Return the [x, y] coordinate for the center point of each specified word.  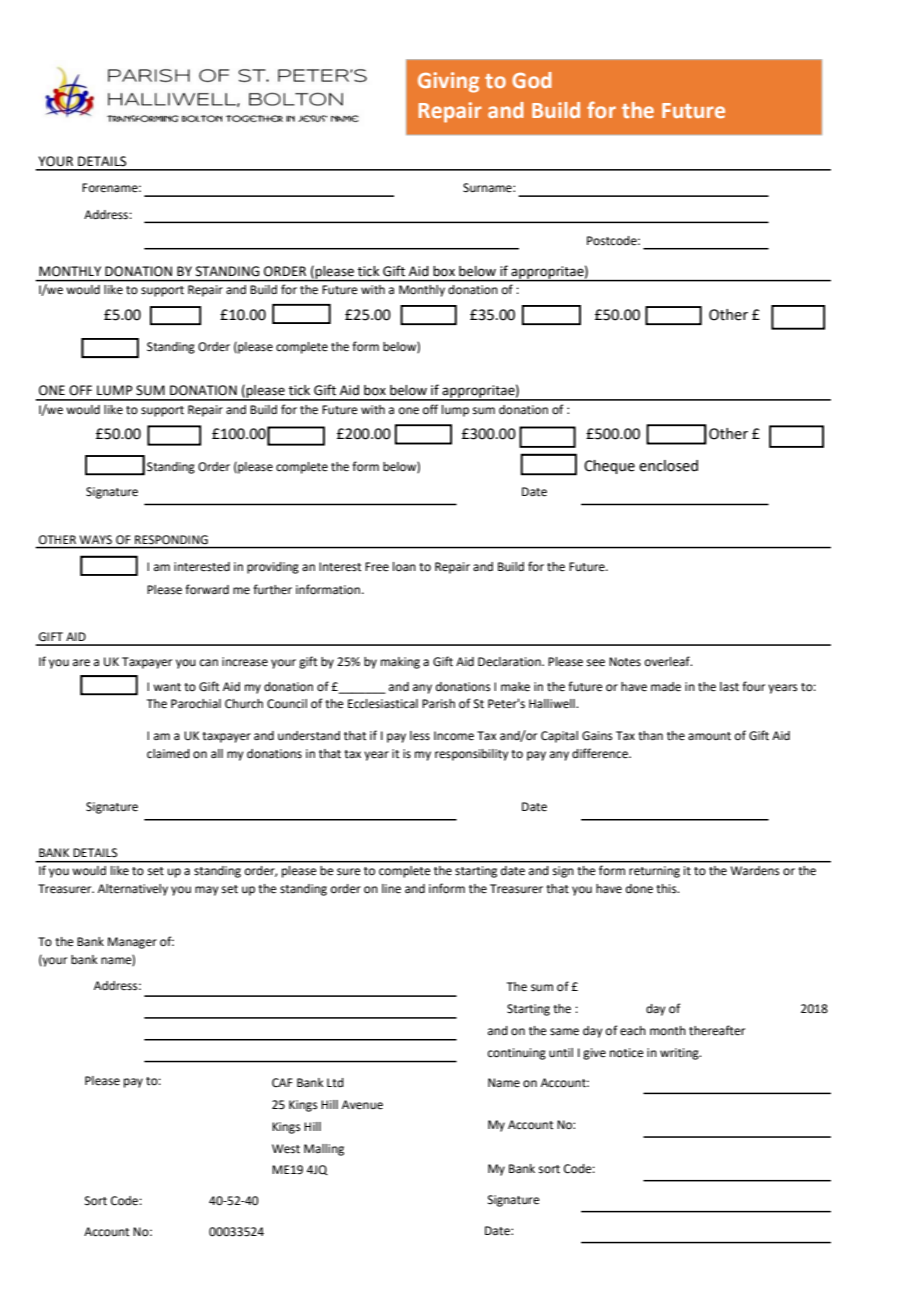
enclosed [668, 466]
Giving [448, 82]
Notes [625, 662]
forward [207, 589]
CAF [282, 1082]
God [532, 80]
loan [404, 567]
